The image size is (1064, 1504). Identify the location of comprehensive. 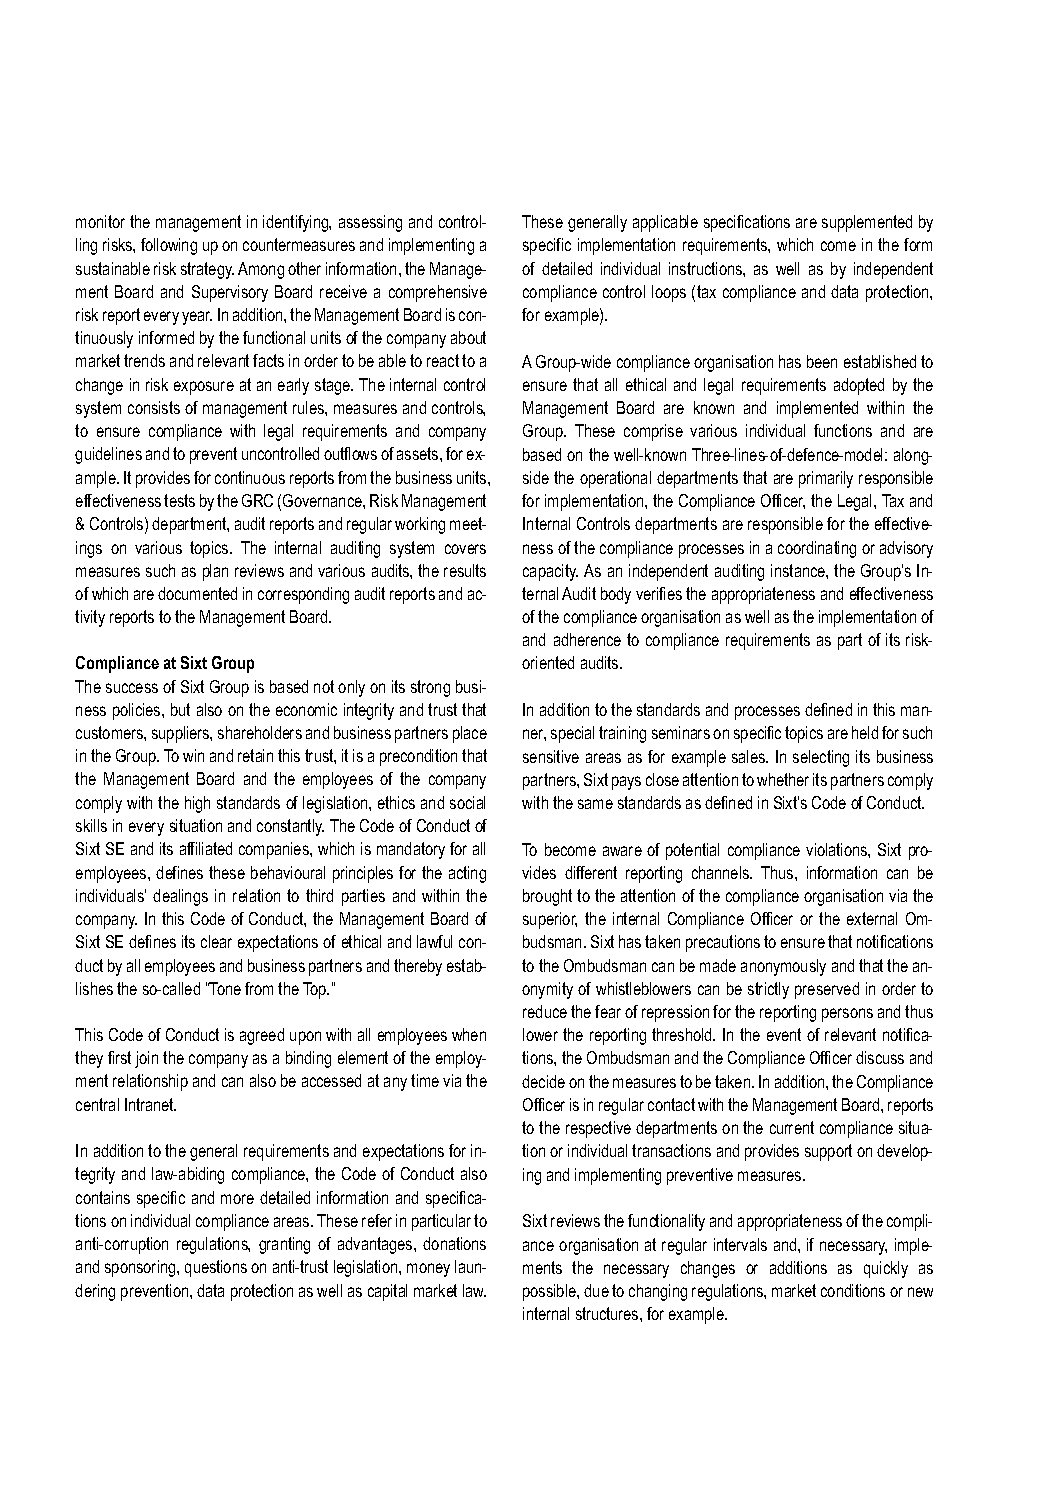
(438, 293).
